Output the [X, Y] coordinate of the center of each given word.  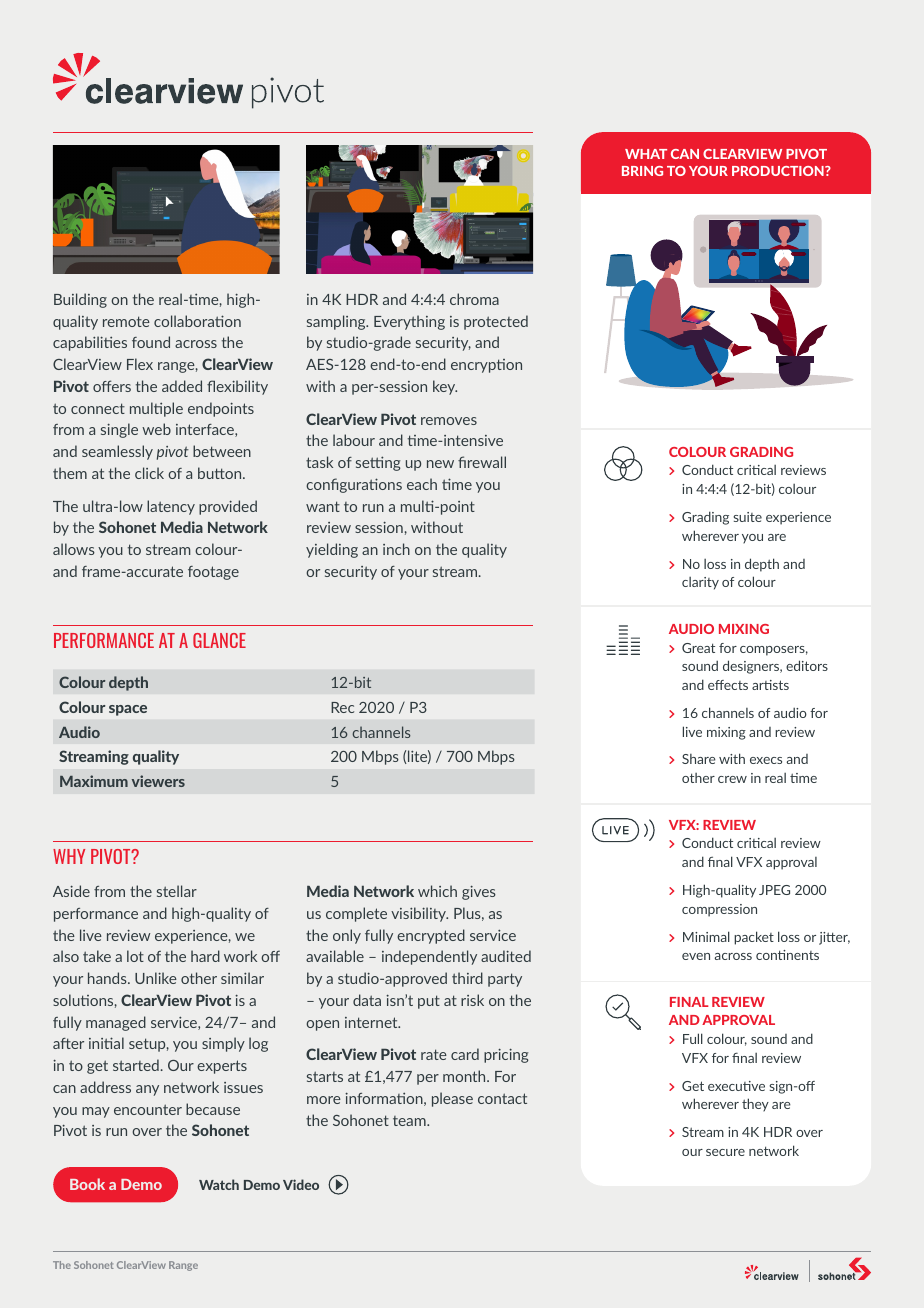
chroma [474, 299]
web [156, 429]
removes [449, 421]
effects [728, 685]
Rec [342, 707]
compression [719, 910]
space [128, 710]
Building [80, 300]
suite [747, 517]
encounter [148, 1109]
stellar [177, 891]
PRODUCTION [779, 171]
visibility [419, 914]
